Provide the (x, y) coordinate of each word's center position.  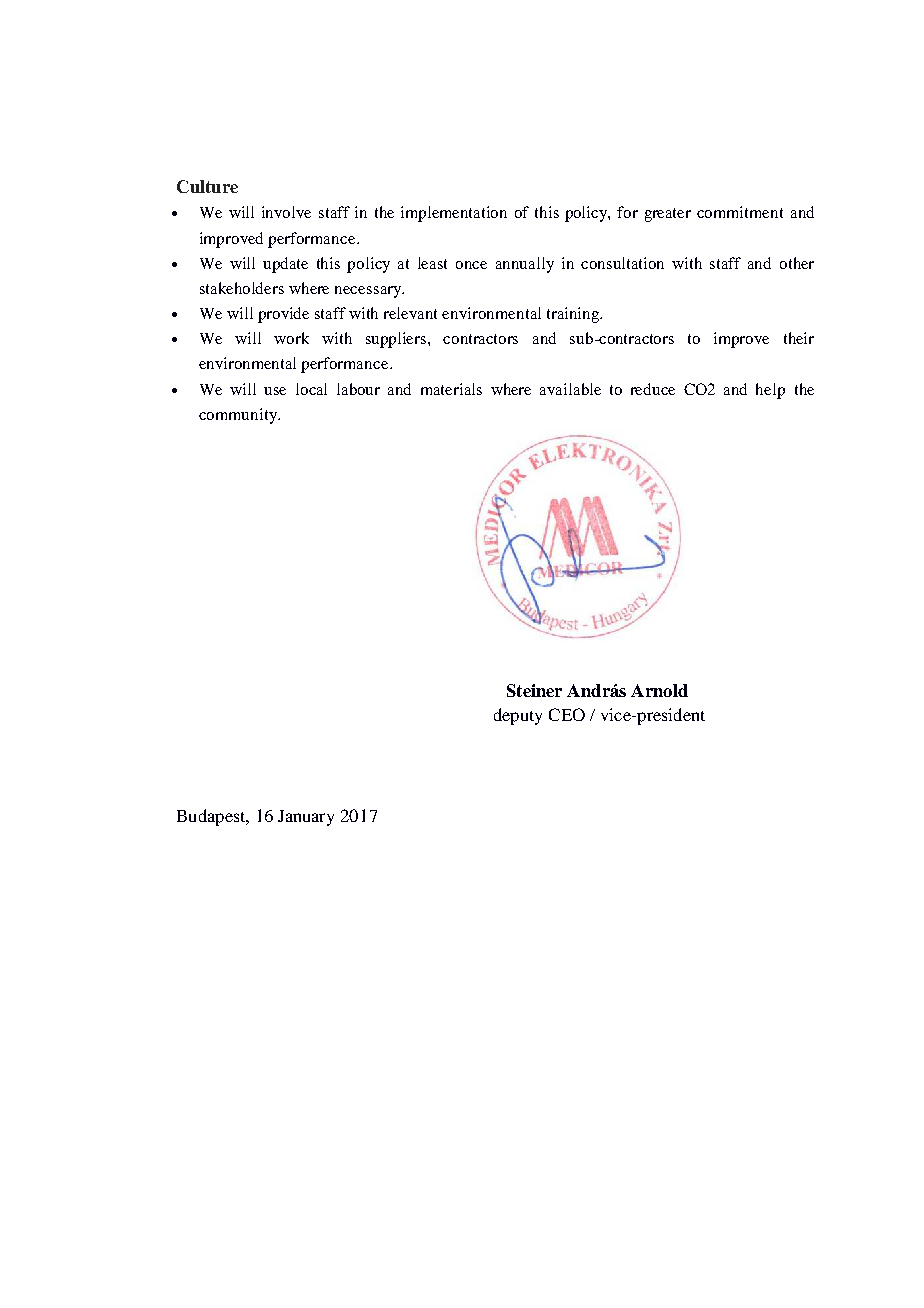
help (770, 391)
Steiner (534, 690)
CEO (567, 714)
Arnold (659, 690)
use (275, 391)
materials (451, 389)
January (306, 818)
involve (286, 212)
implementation (454, 214)
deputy (518, 716)
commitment (740, 212)
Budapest (212, 817)
